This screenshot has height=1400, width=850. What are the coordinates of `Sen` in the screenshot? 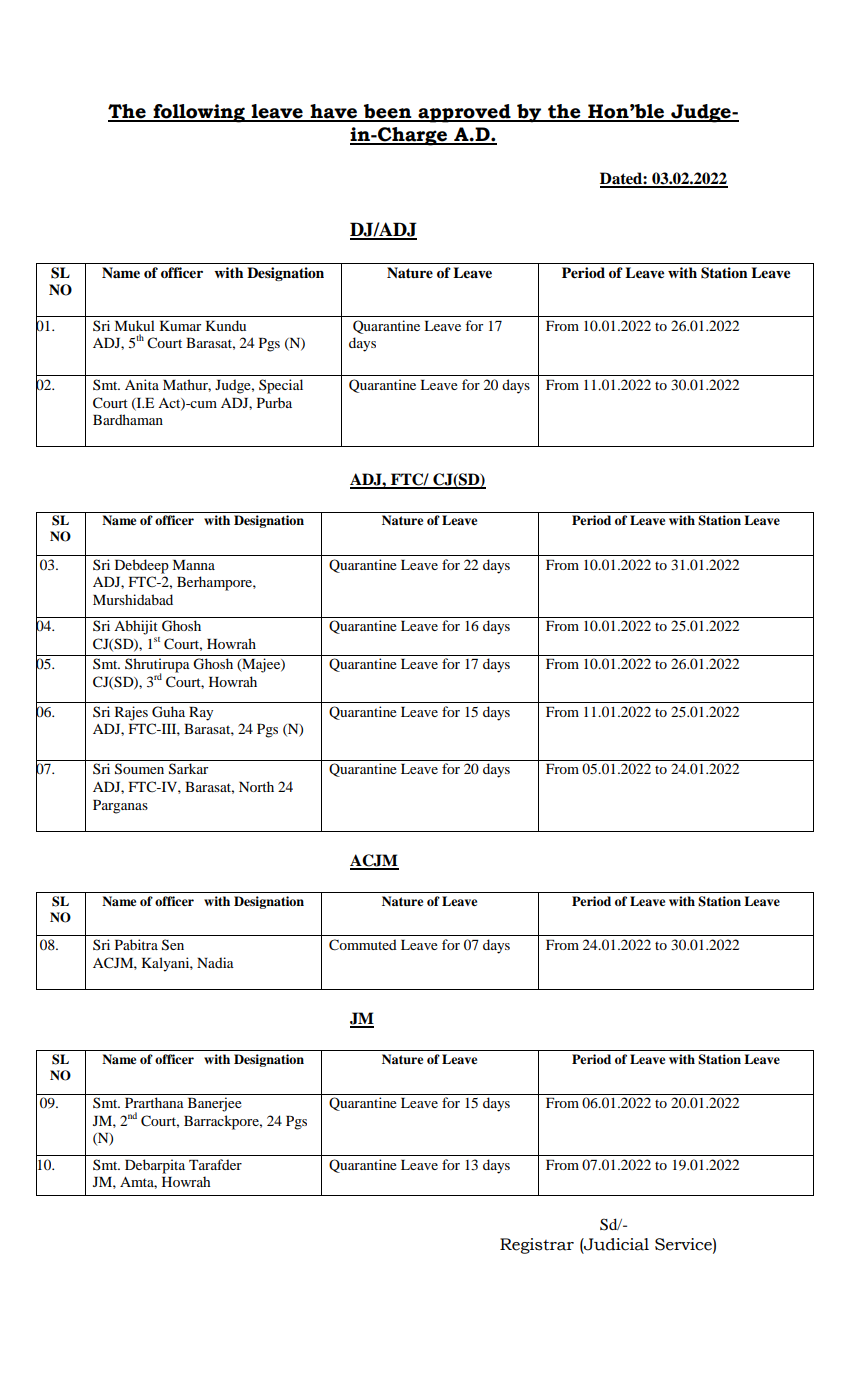 It's located at (173, 945).
